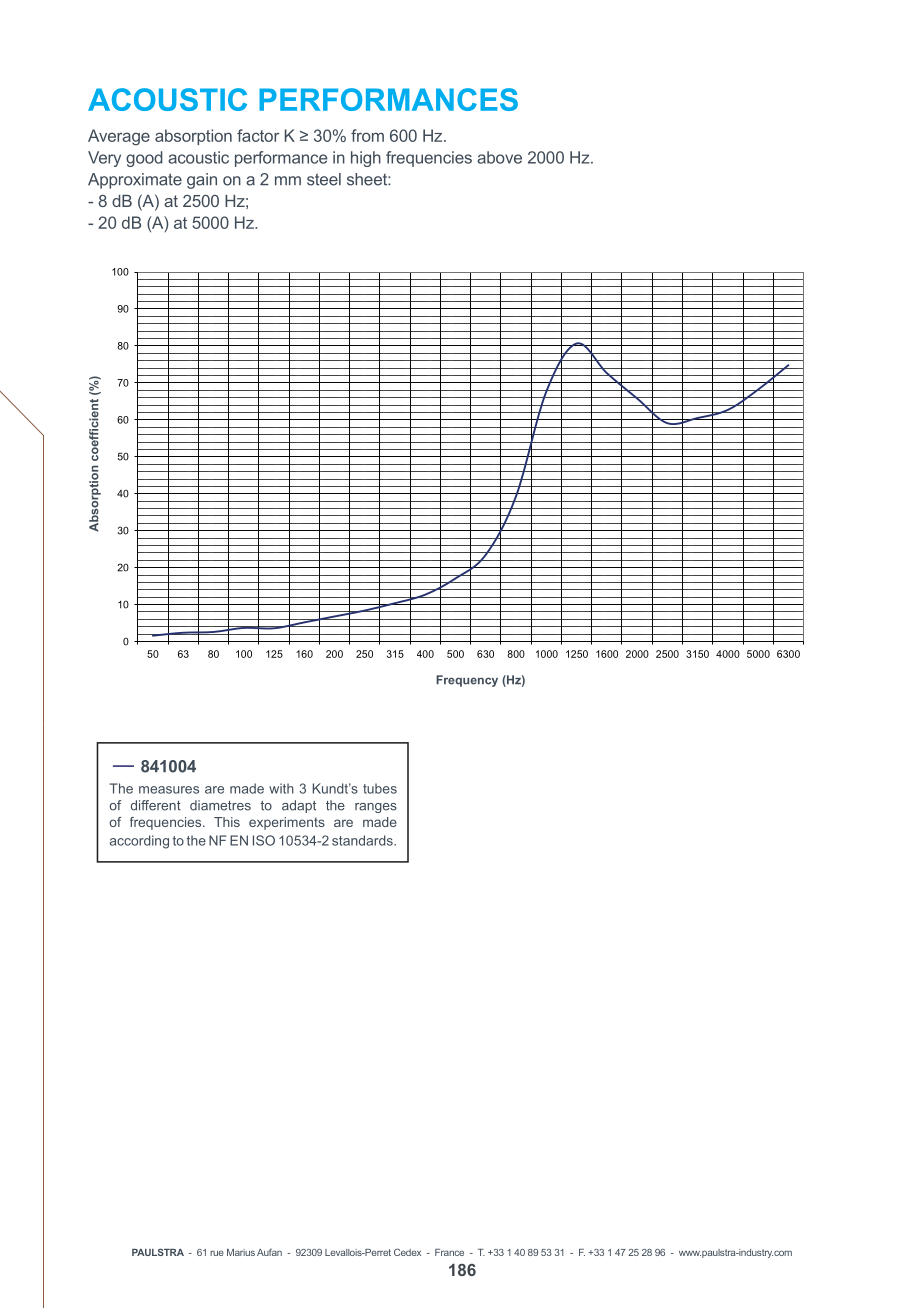  What do you see at coordinates (324, 179) in the screenshot?
I see `steel` at bounding box center [324, 179].
